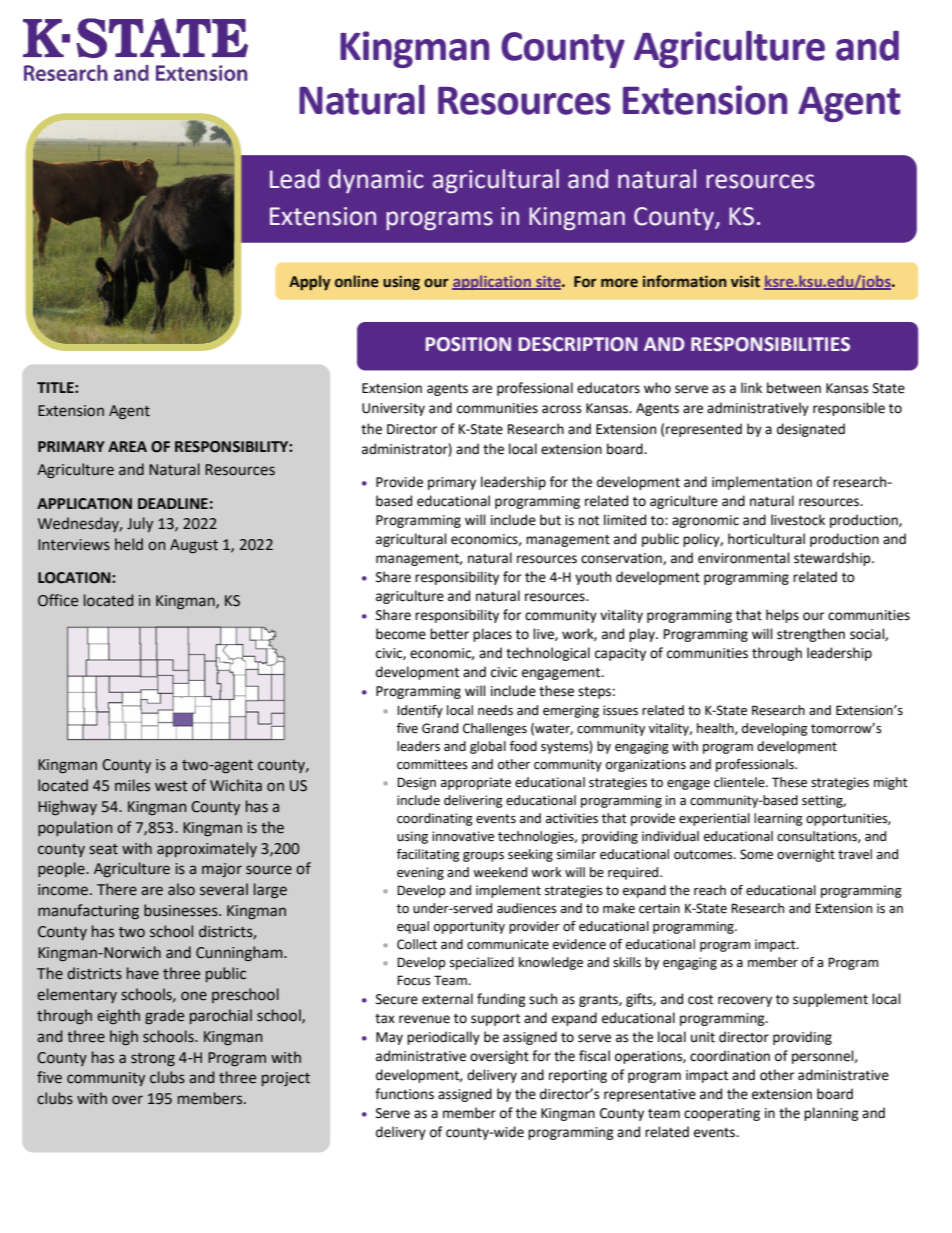 This page has width=952, height=1233. I want to click on visit, so click(745, 281).
